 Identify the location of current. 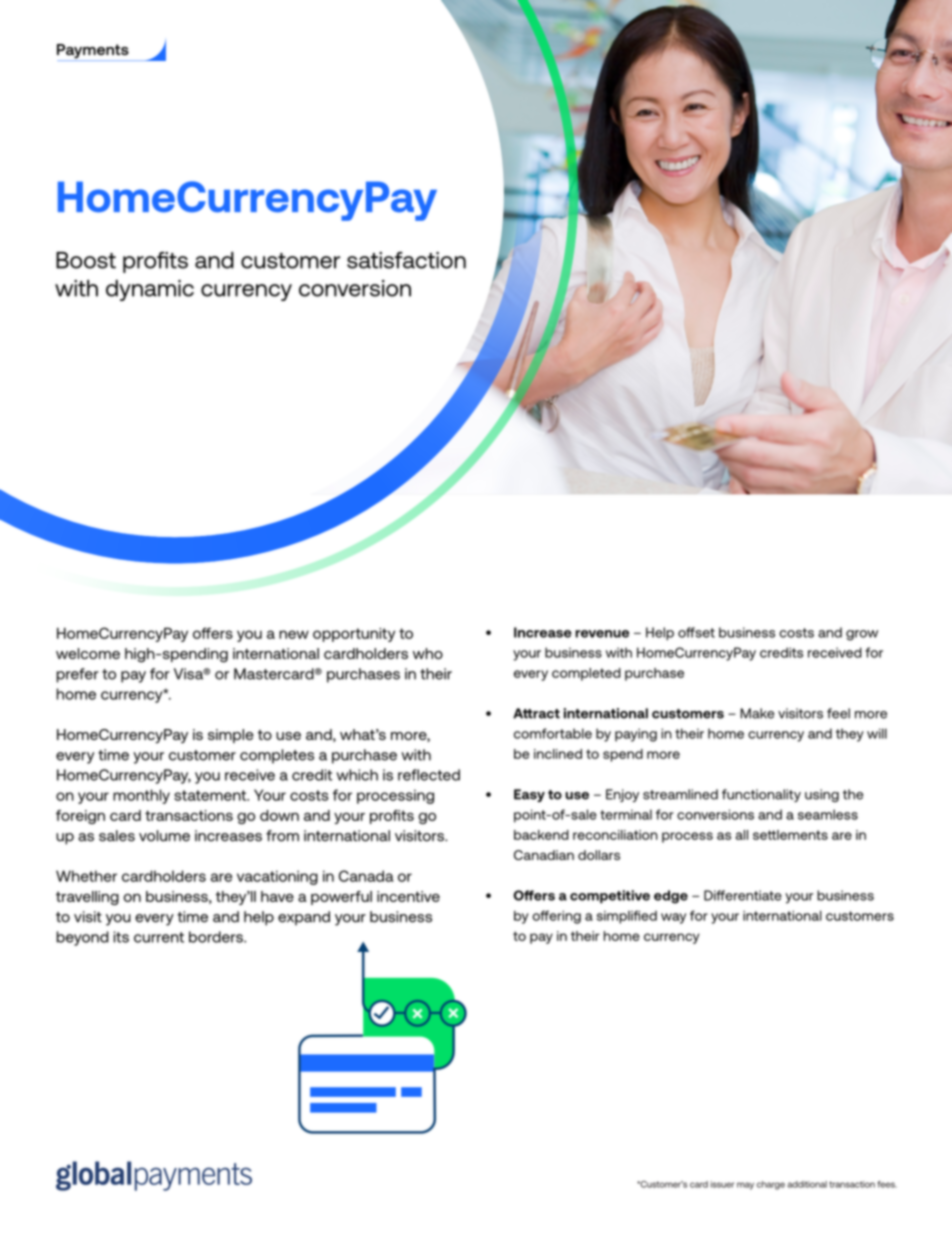
(159, 937).
